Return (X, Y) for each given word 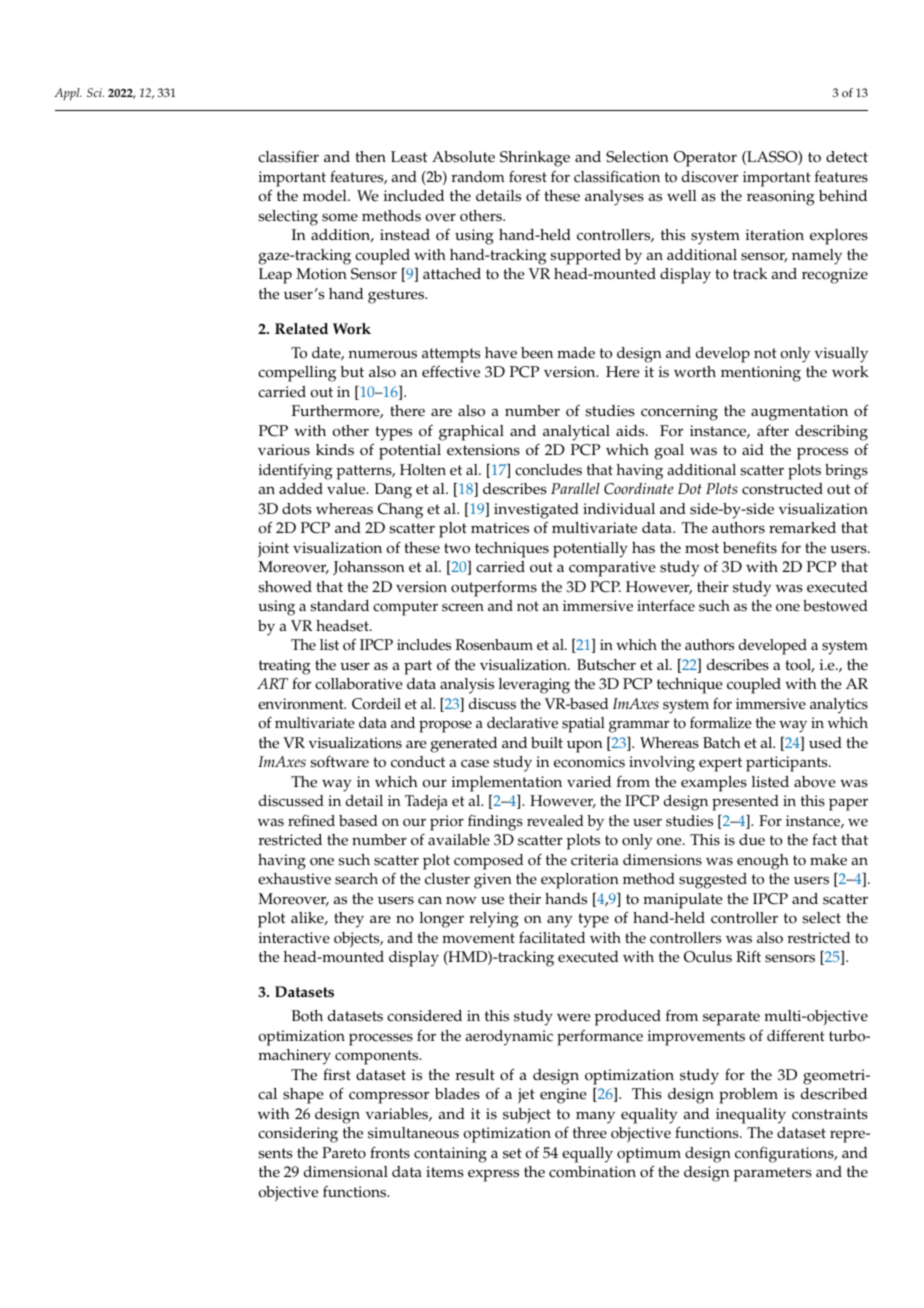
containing (450, 1155)
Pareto (344, 1153)
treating (285, 667)
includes (424, 645)
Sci (95, 92)
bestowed (835, 606)
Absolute (463, 157)
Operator (705, 159)
